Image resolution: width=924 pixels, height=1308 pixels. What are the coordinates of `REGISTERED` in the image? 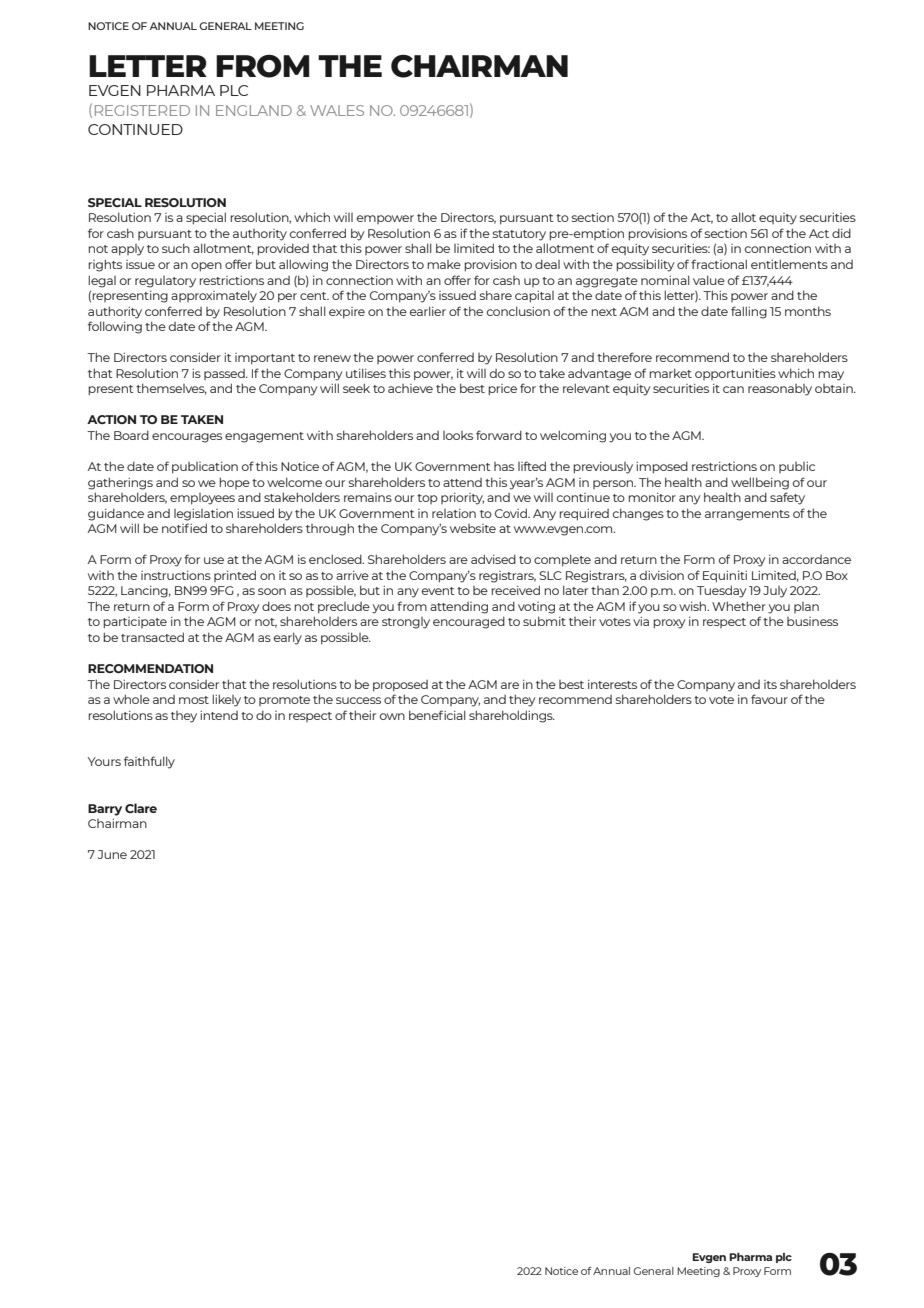 It's located at (142, 110).
